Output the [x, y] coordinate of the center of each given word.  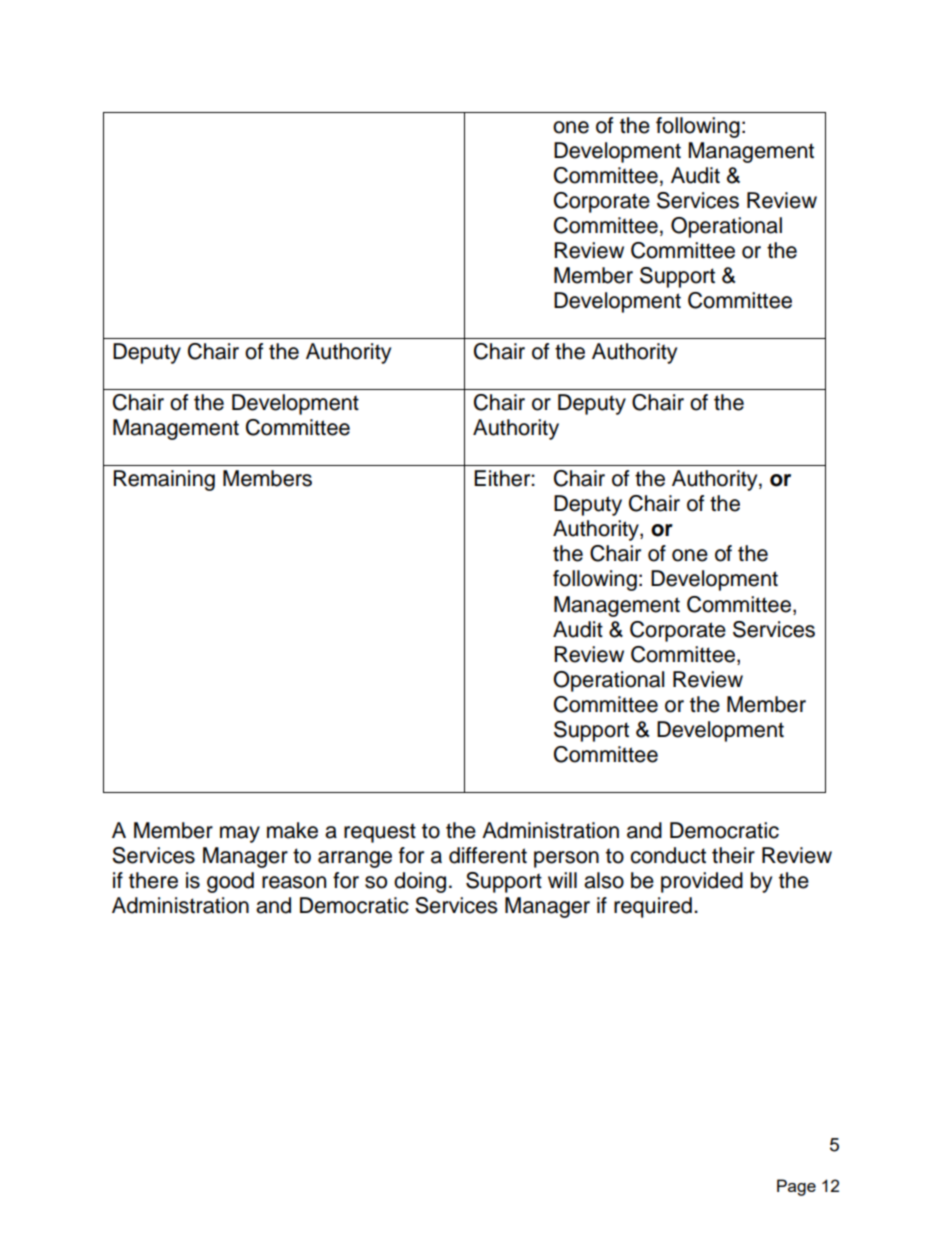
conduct [668, 855]
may [240, 834]
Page [796, 1187]
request [380, 833]
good [230, 882]
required [653, 907]
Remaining [164, 480]
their [733, 855]
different [488, 855]
